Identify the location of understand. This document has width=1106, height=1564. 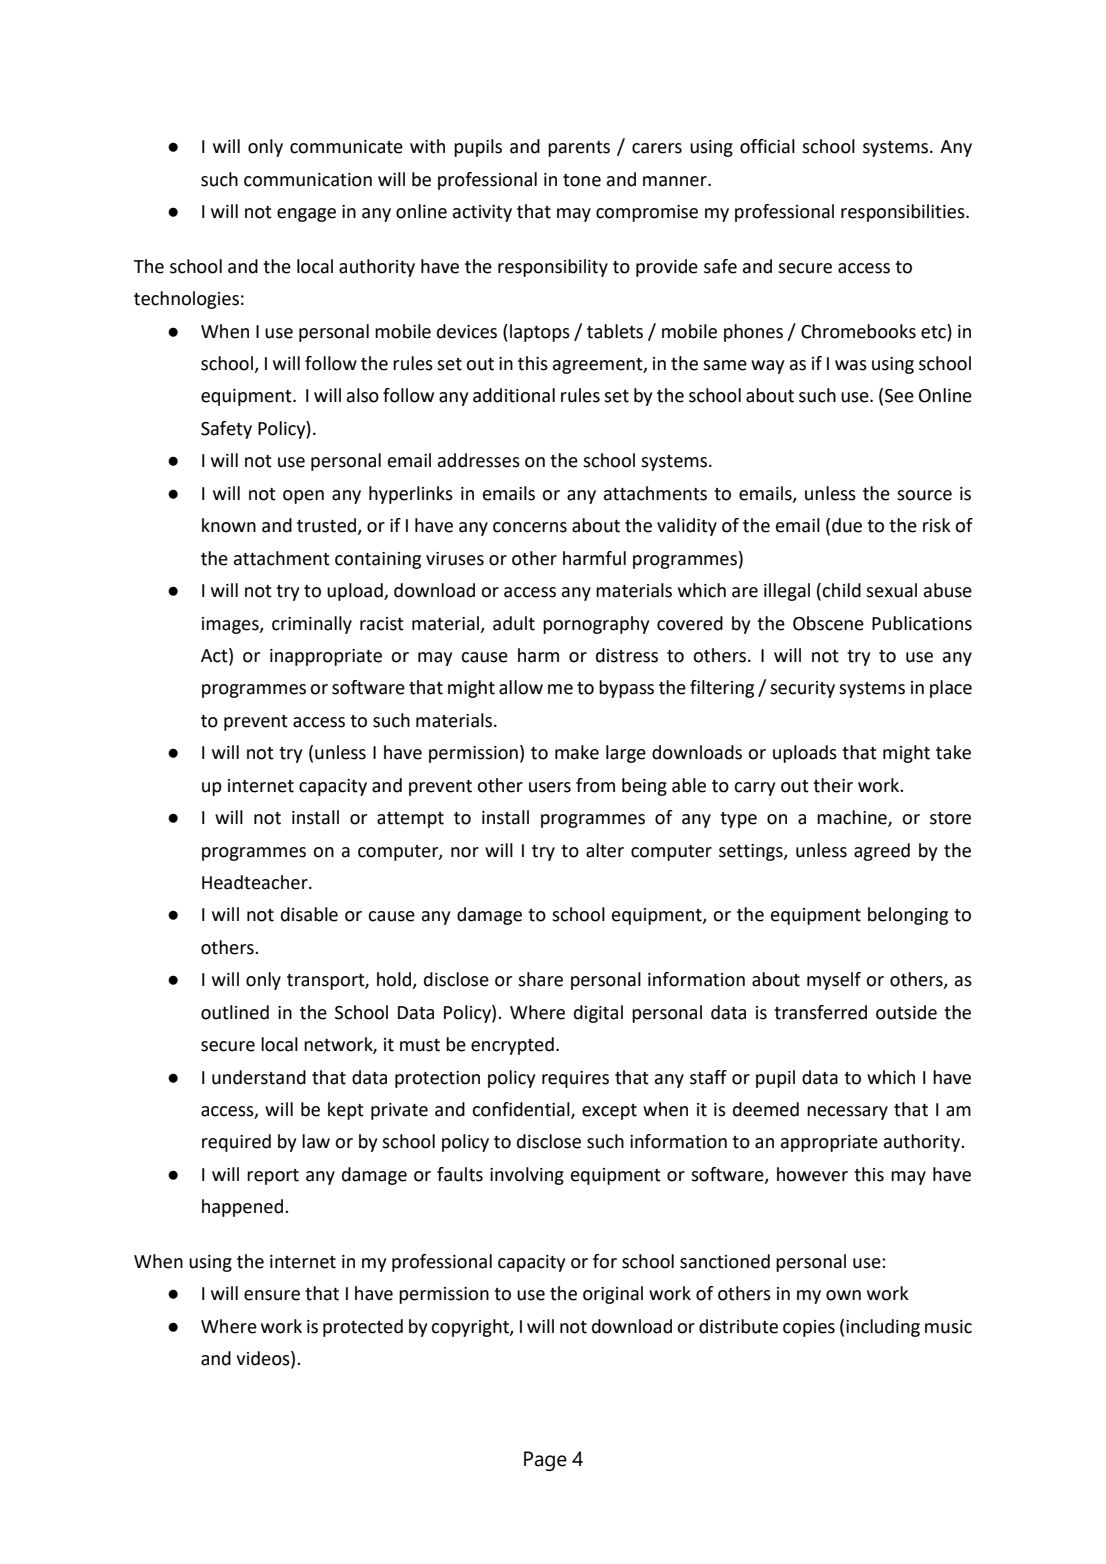
(259, 1077).
